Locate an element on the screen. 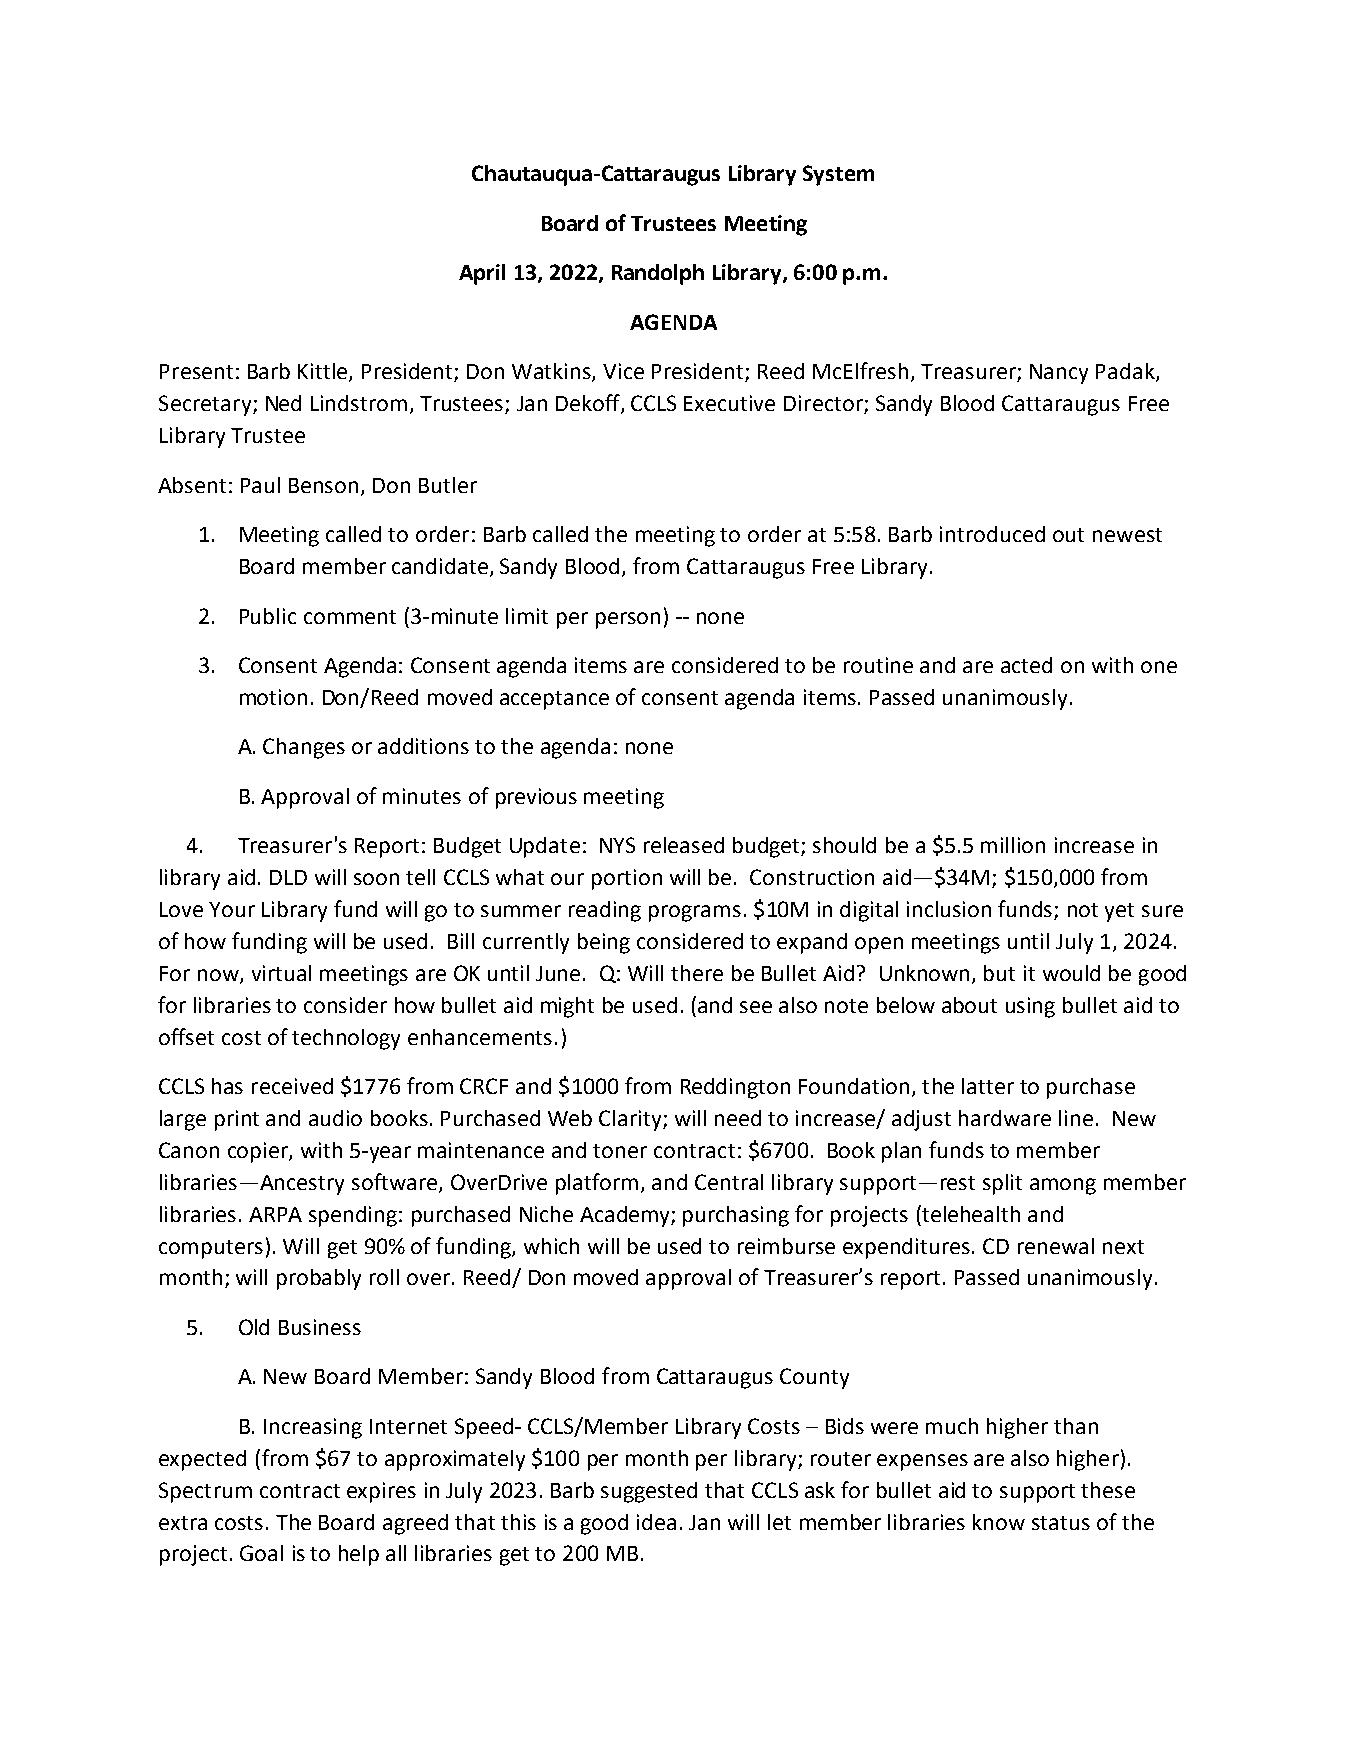 The image size is (1347, 1743). April is located at coordinates (482, 274).
